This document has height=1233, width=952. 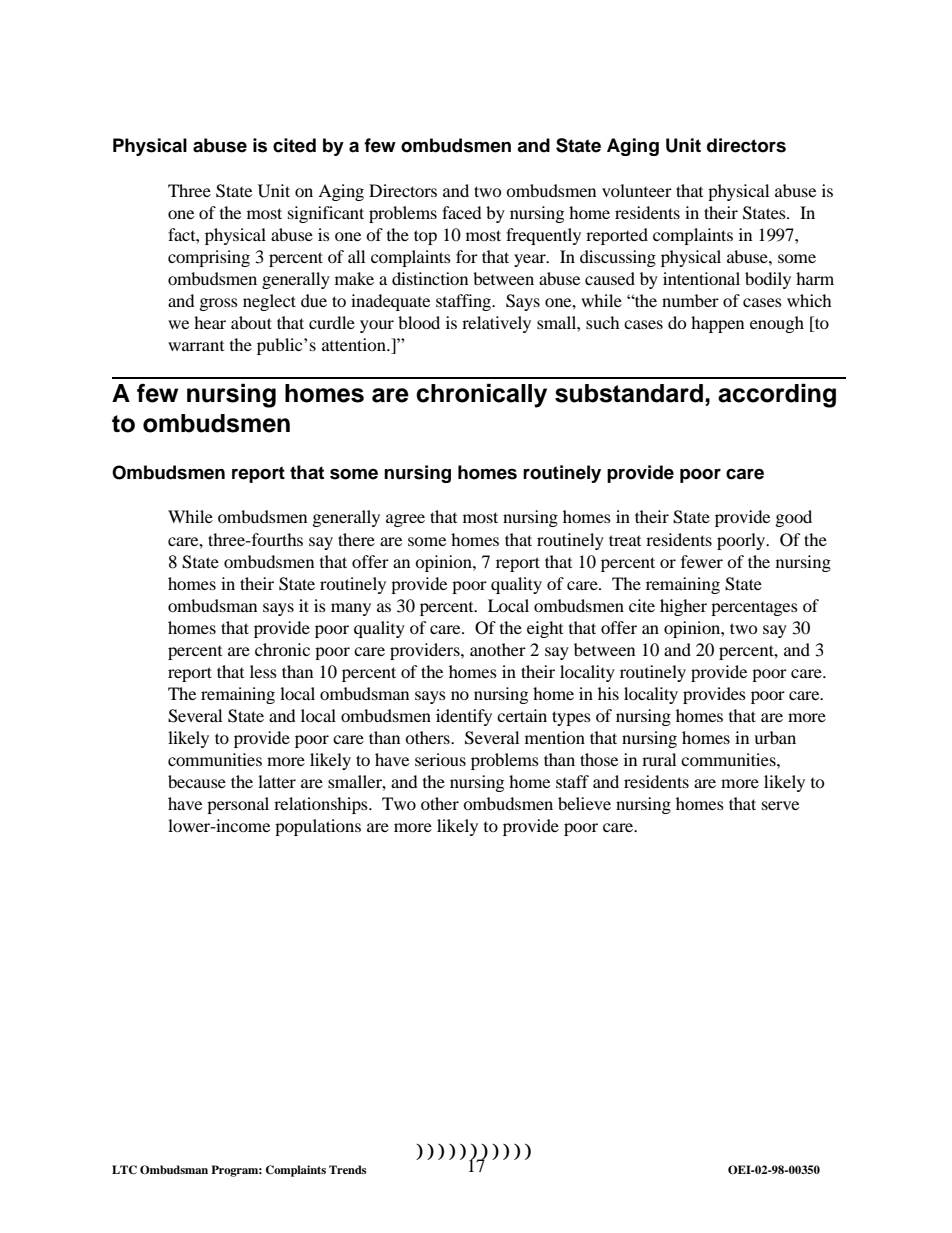 What do you see at coordinates (348, 1169) in the document?
I see `Trends` at bounding box center [348, 1169].
